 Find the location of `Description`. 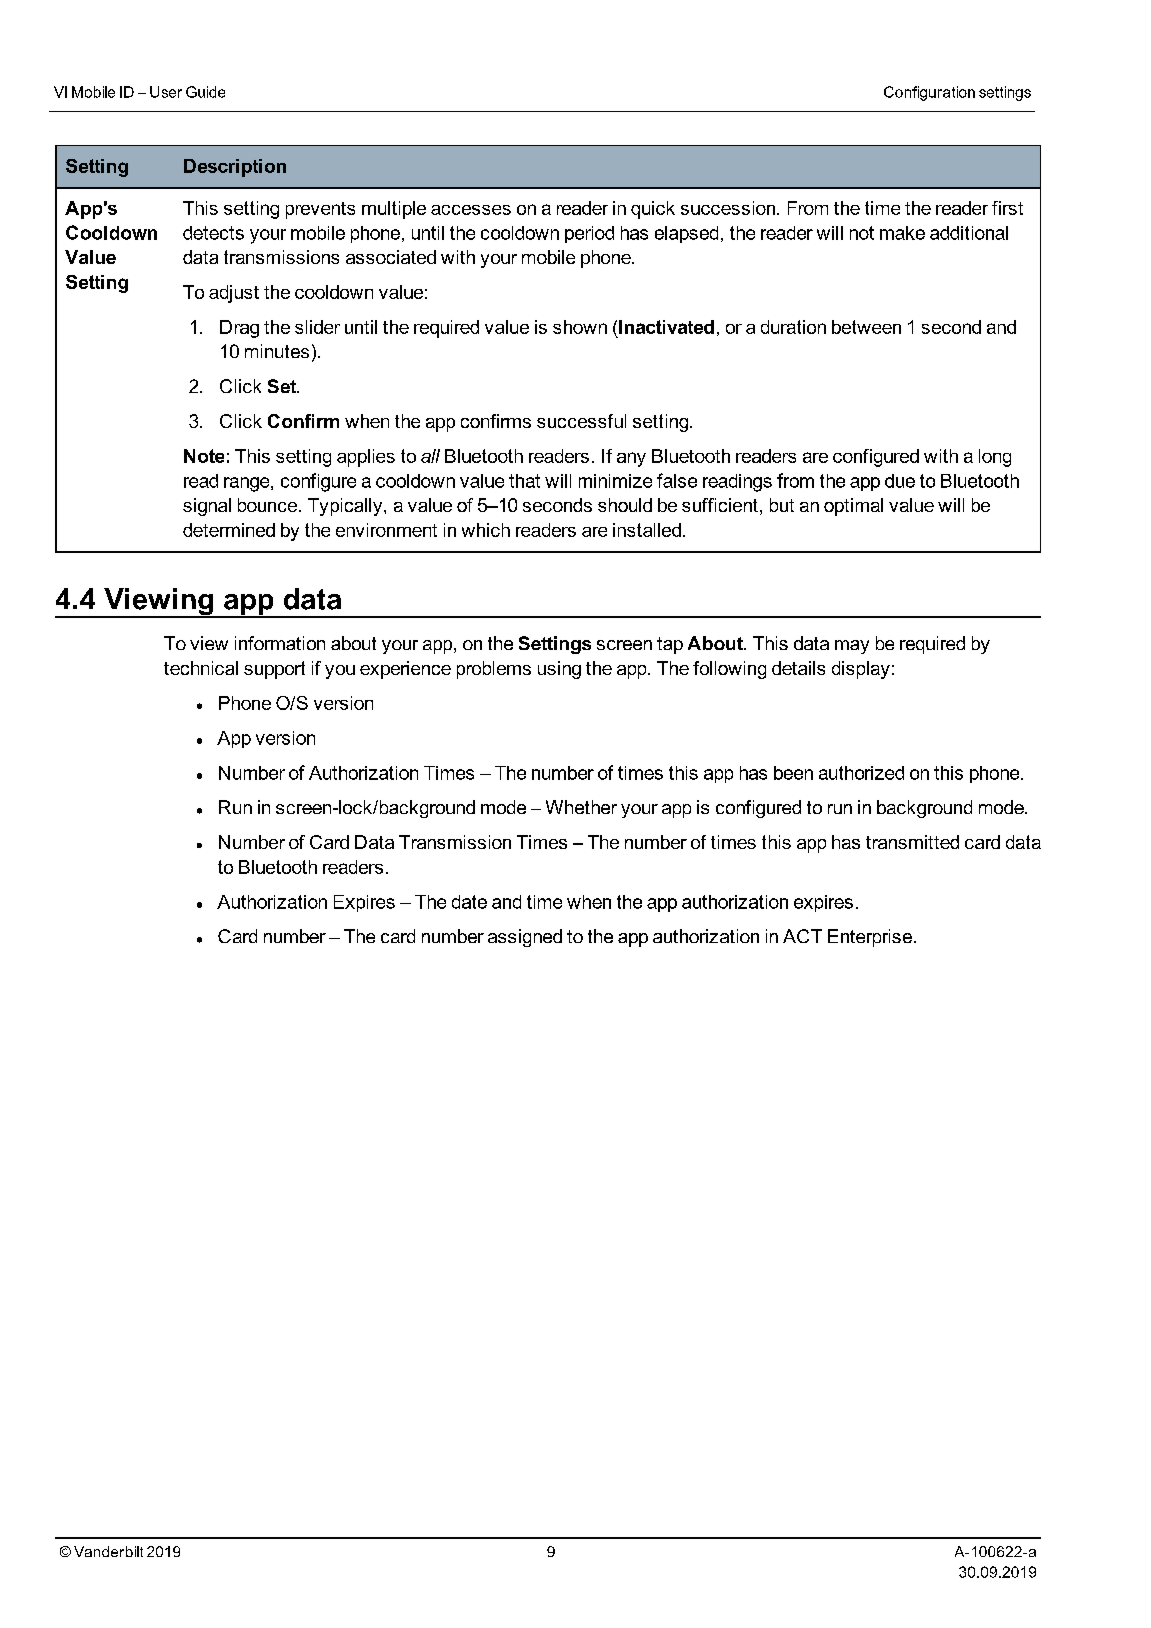

Description is located at coordinates (235, 168).
